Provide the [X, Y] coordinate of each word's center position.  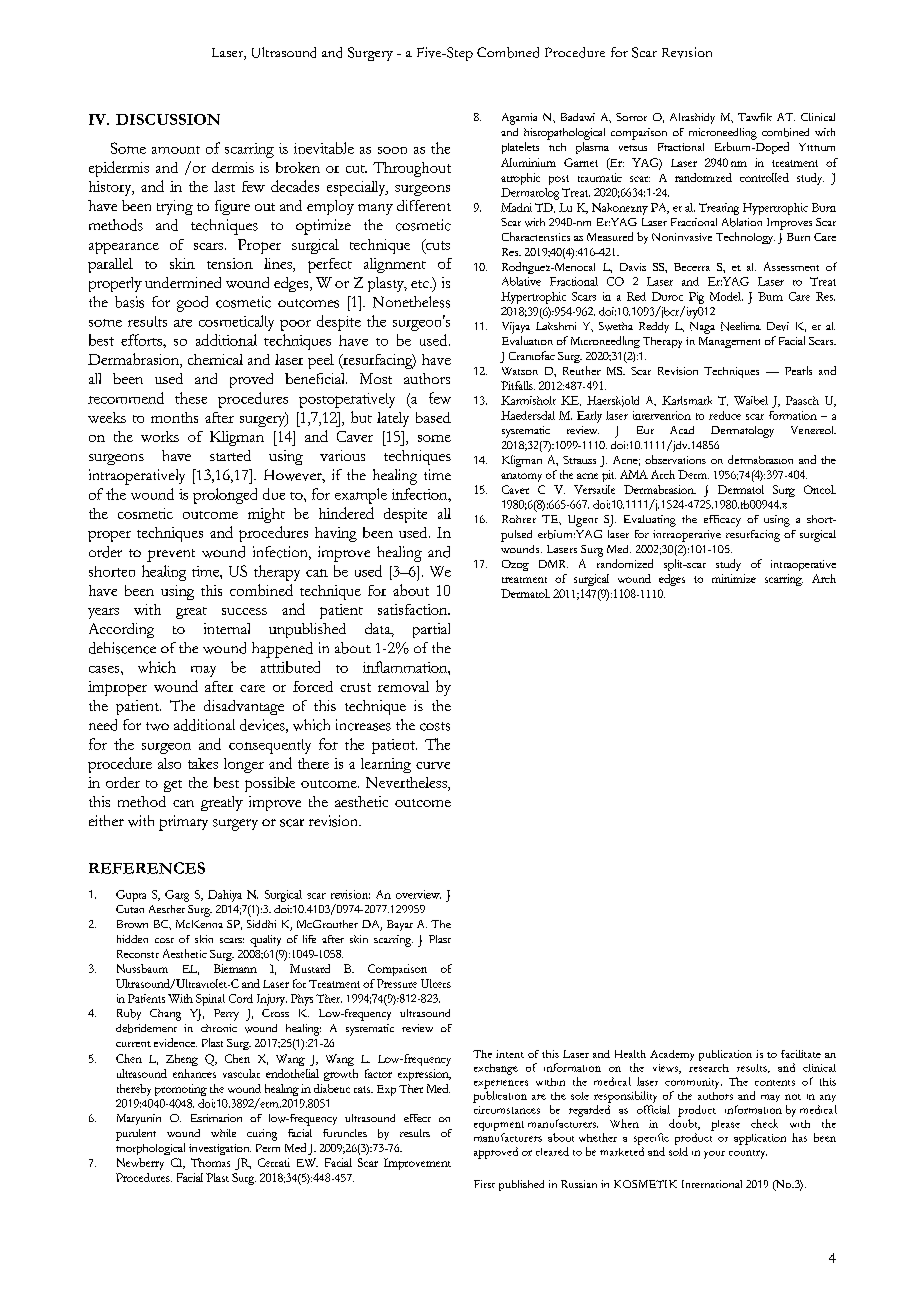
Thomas [210, 1162]
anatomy [521, 477]
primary [183, 823]
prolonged [225, 496]
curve [433, 765]
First [484, 1184]
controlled [764, 177]
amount [176, 150]
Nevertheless [407, 784]
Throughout [412, 169]
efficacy [722, 521]
